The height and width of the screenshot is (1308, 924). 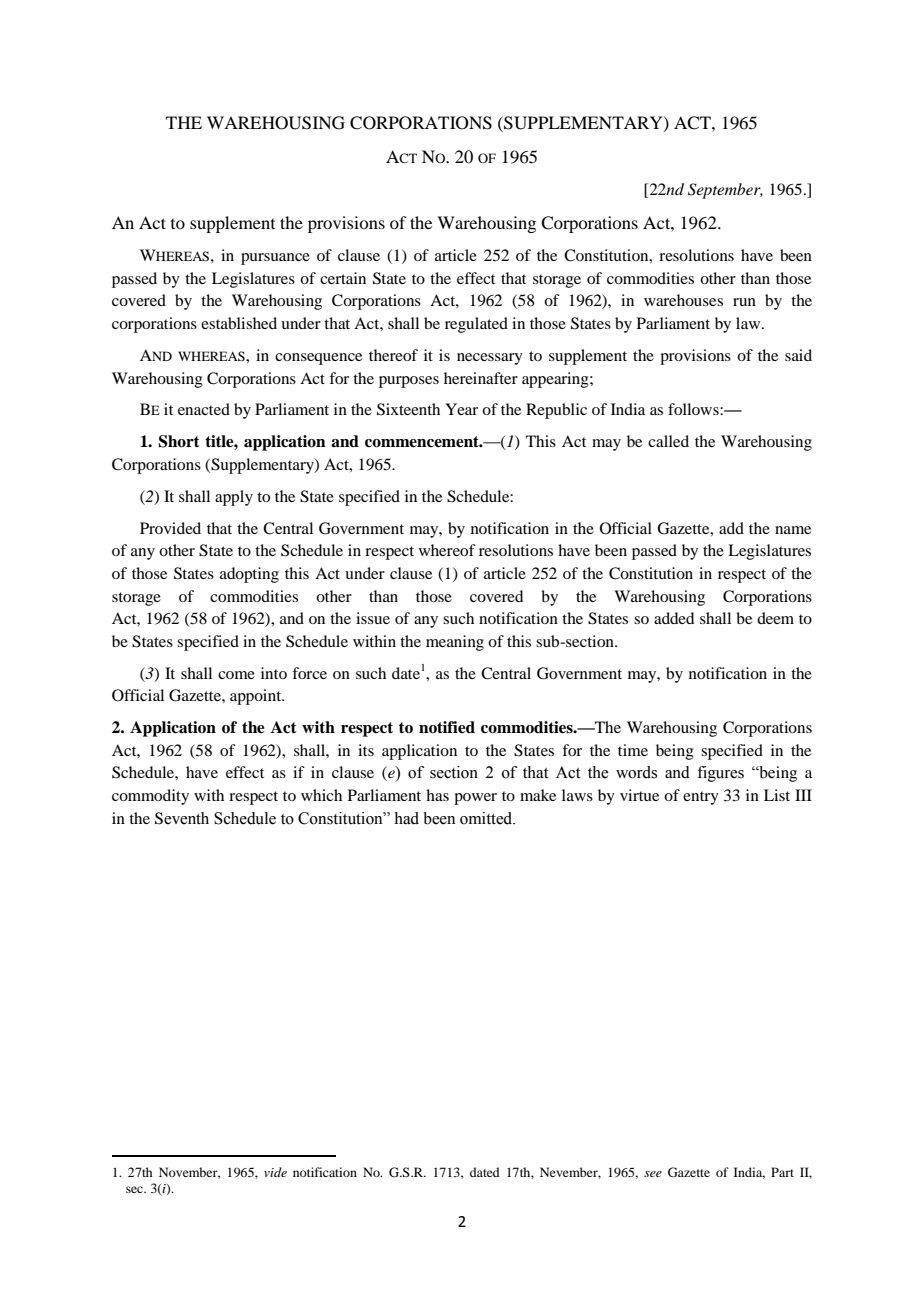 I want to click on Part, so click(x=782, y=1172).
